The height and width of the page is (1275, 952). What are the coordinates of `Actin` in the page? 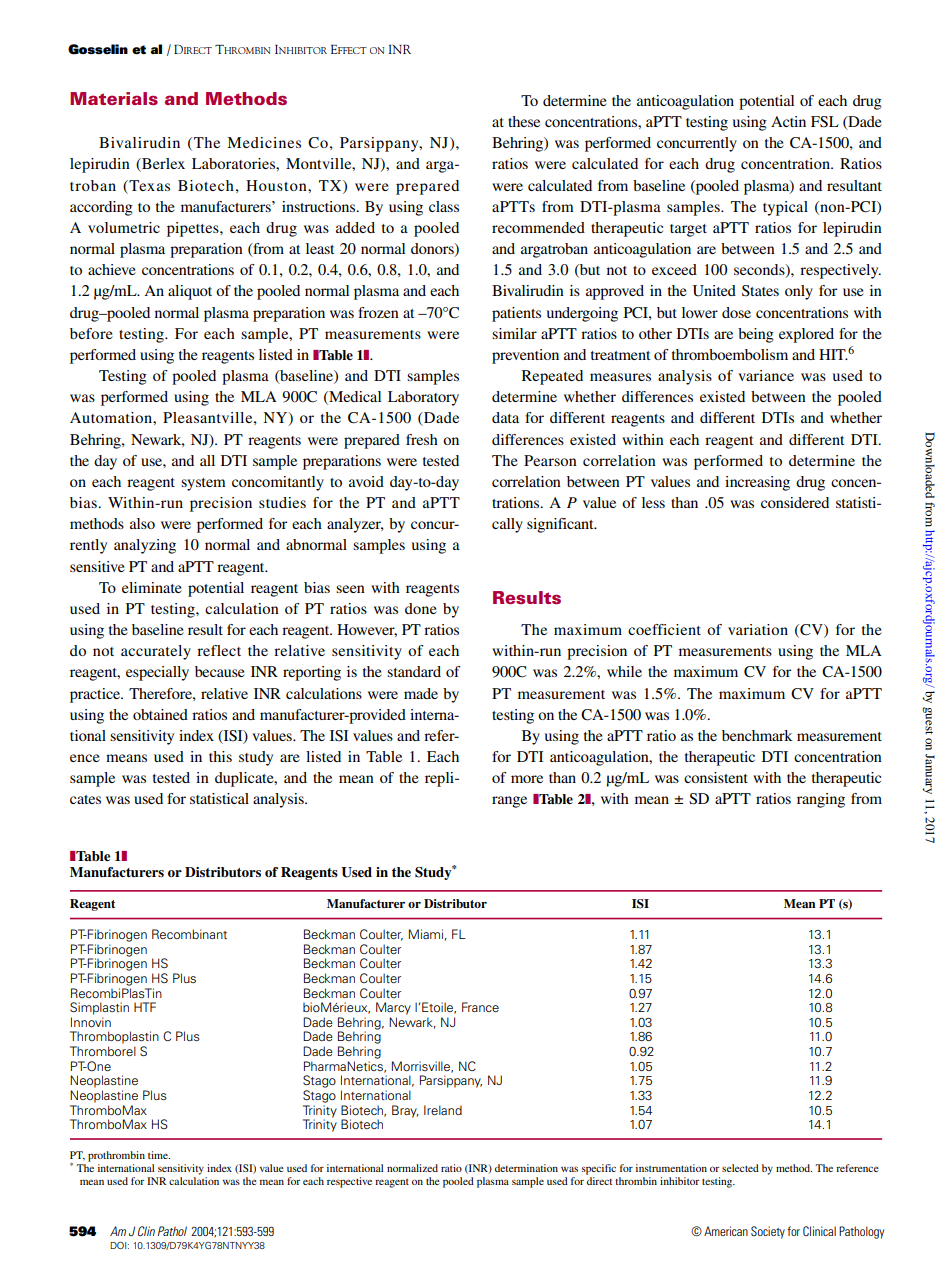 It's located at (788, 121).
